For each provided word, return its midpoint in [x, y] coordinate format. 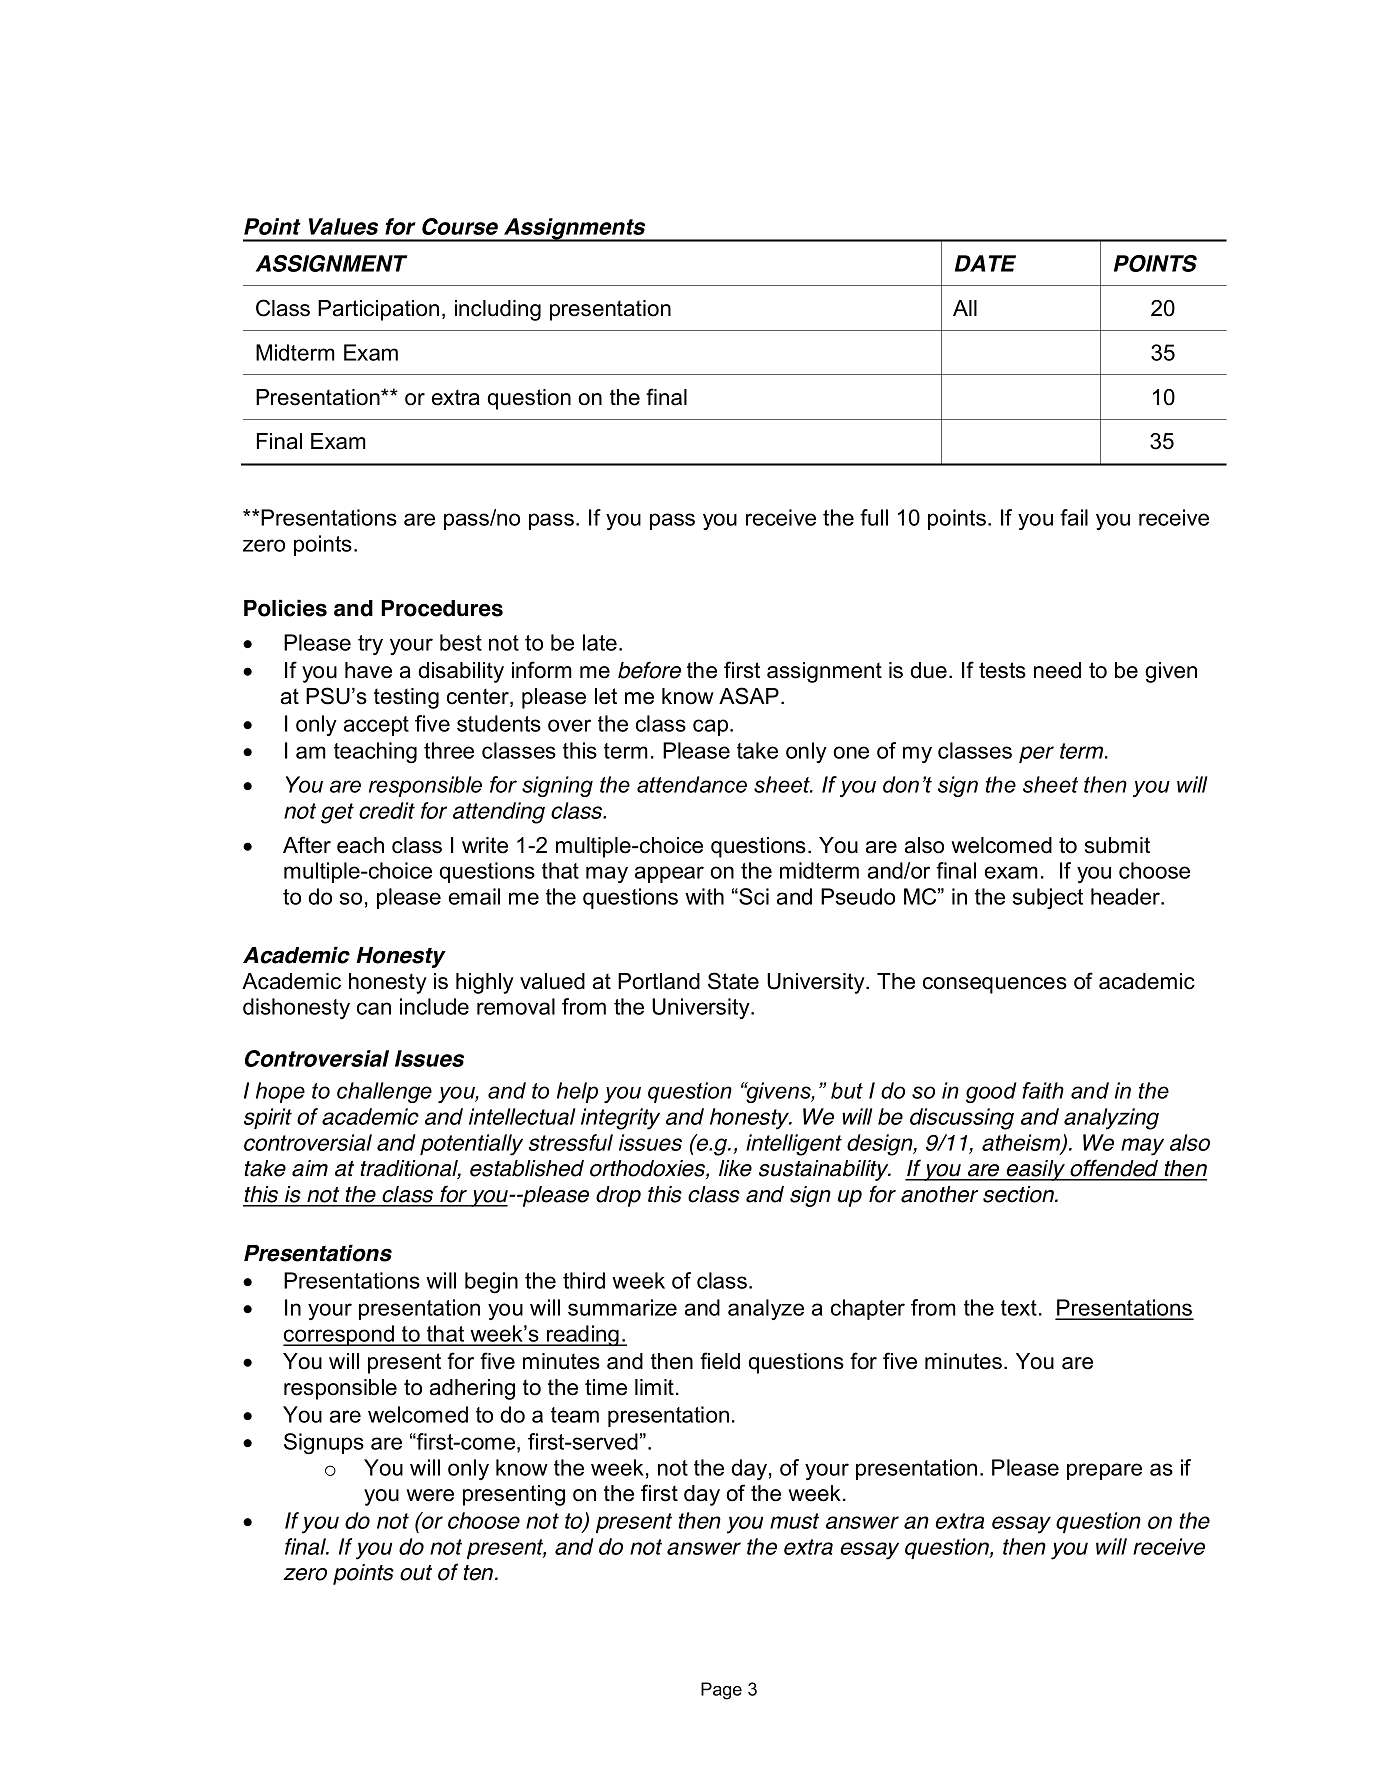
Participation [378, 310]
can [374, 1008]
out [416, 1573]
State [733, 981]
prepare [1104, 1471]
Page [721, 1691]
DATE [985, 263]
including [498, 310]
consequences [995, 985]
